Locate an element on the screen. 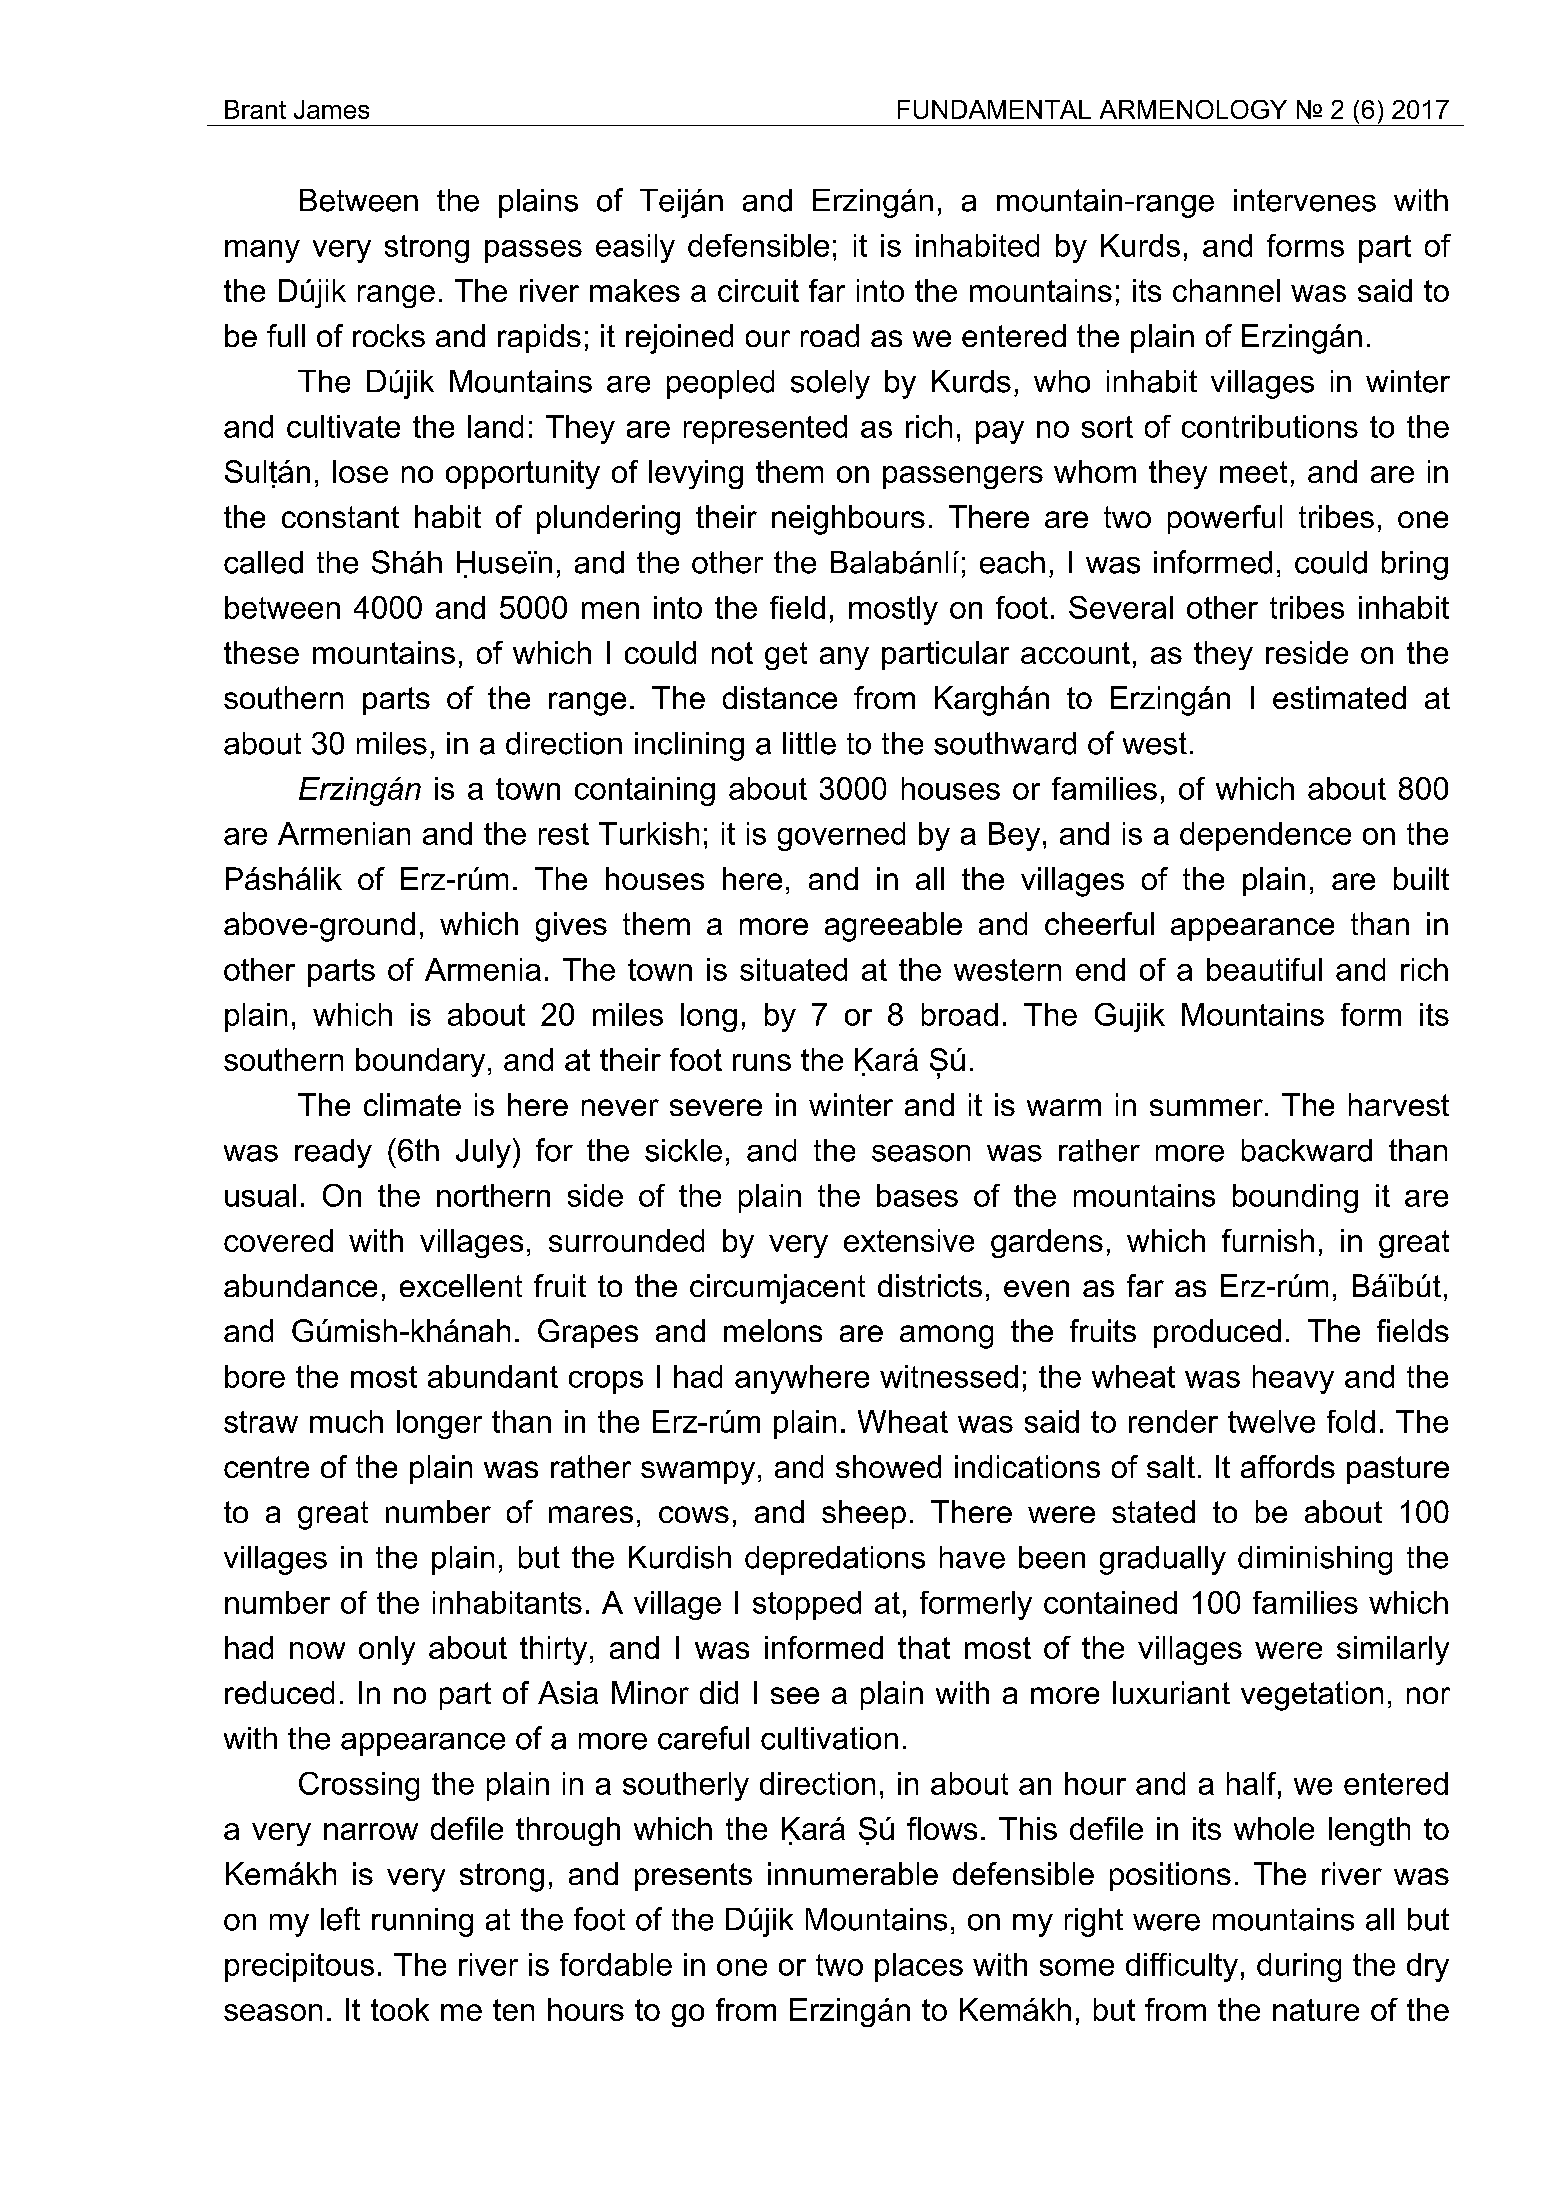 Image resolution: width=1561 pixels, height=2208 pixels. James is located at coordinates (331, 109).
